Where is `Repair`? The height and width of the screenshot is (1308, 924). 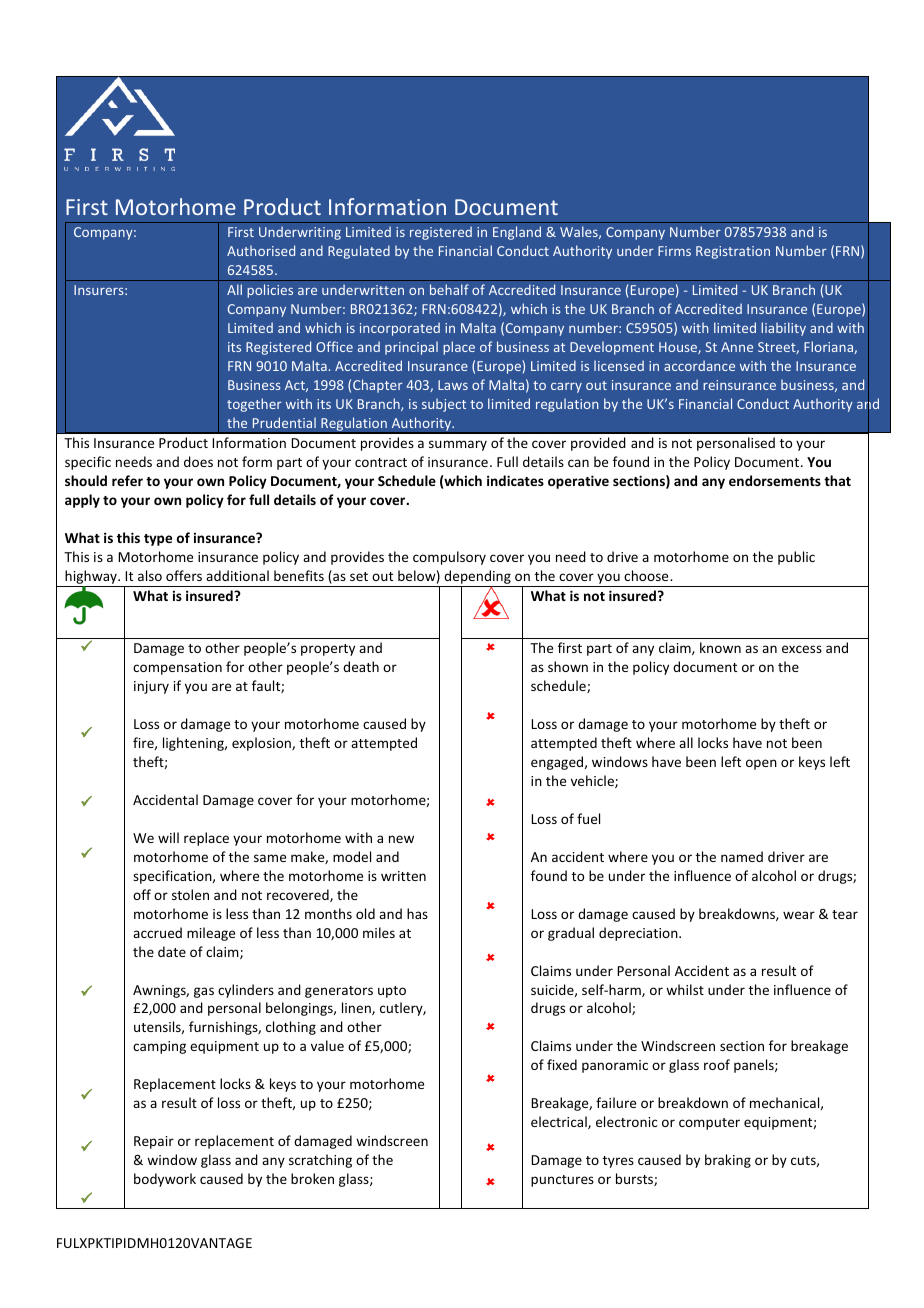 Repair is located at coordinates (154, 1142).
